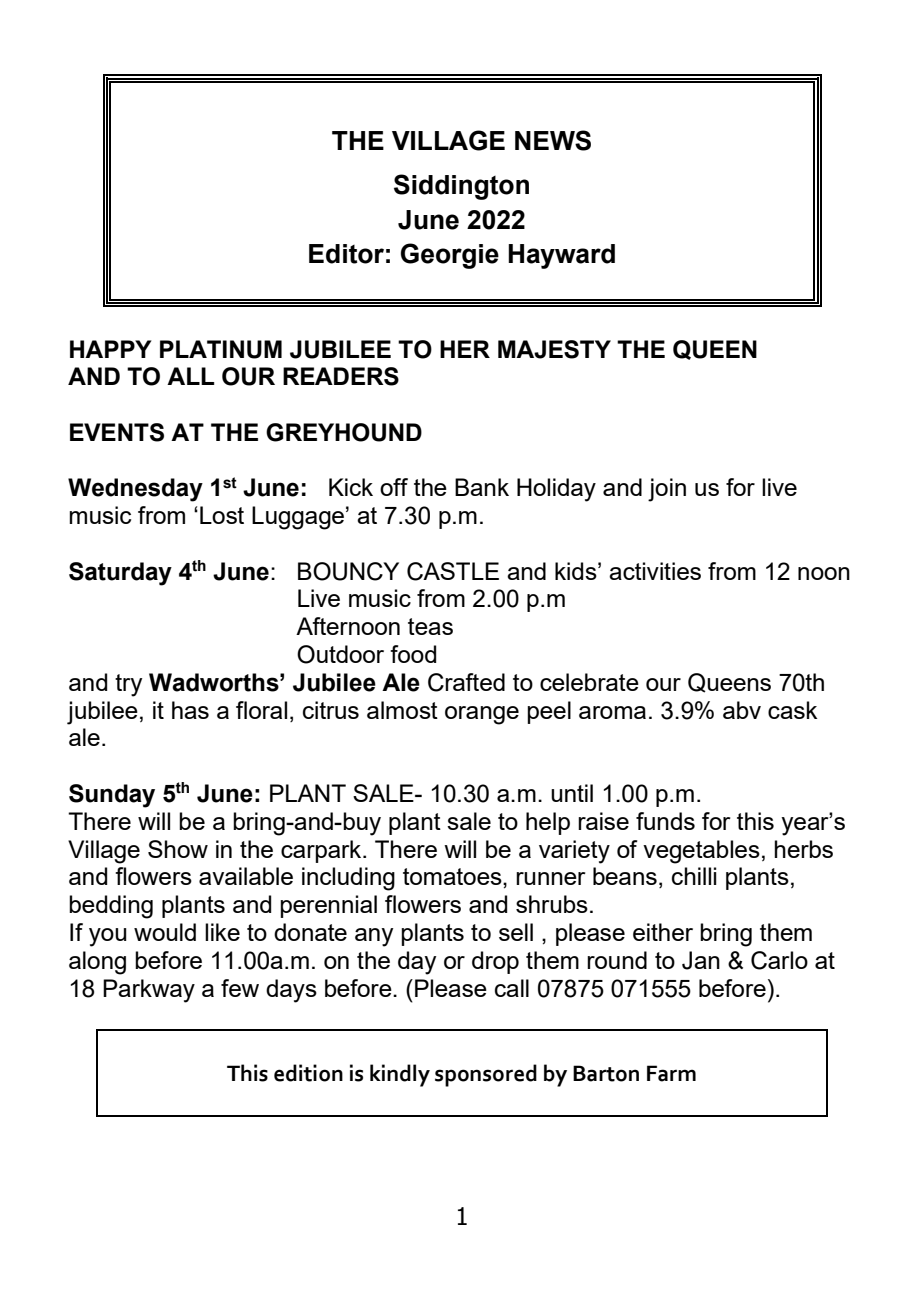 Image resolution: width=924 pixels, height=1308 pixels. What do you see at coordinates (135, 490) in the screenshot?
I see `Wednesday` at bounding box center [135, 490].
